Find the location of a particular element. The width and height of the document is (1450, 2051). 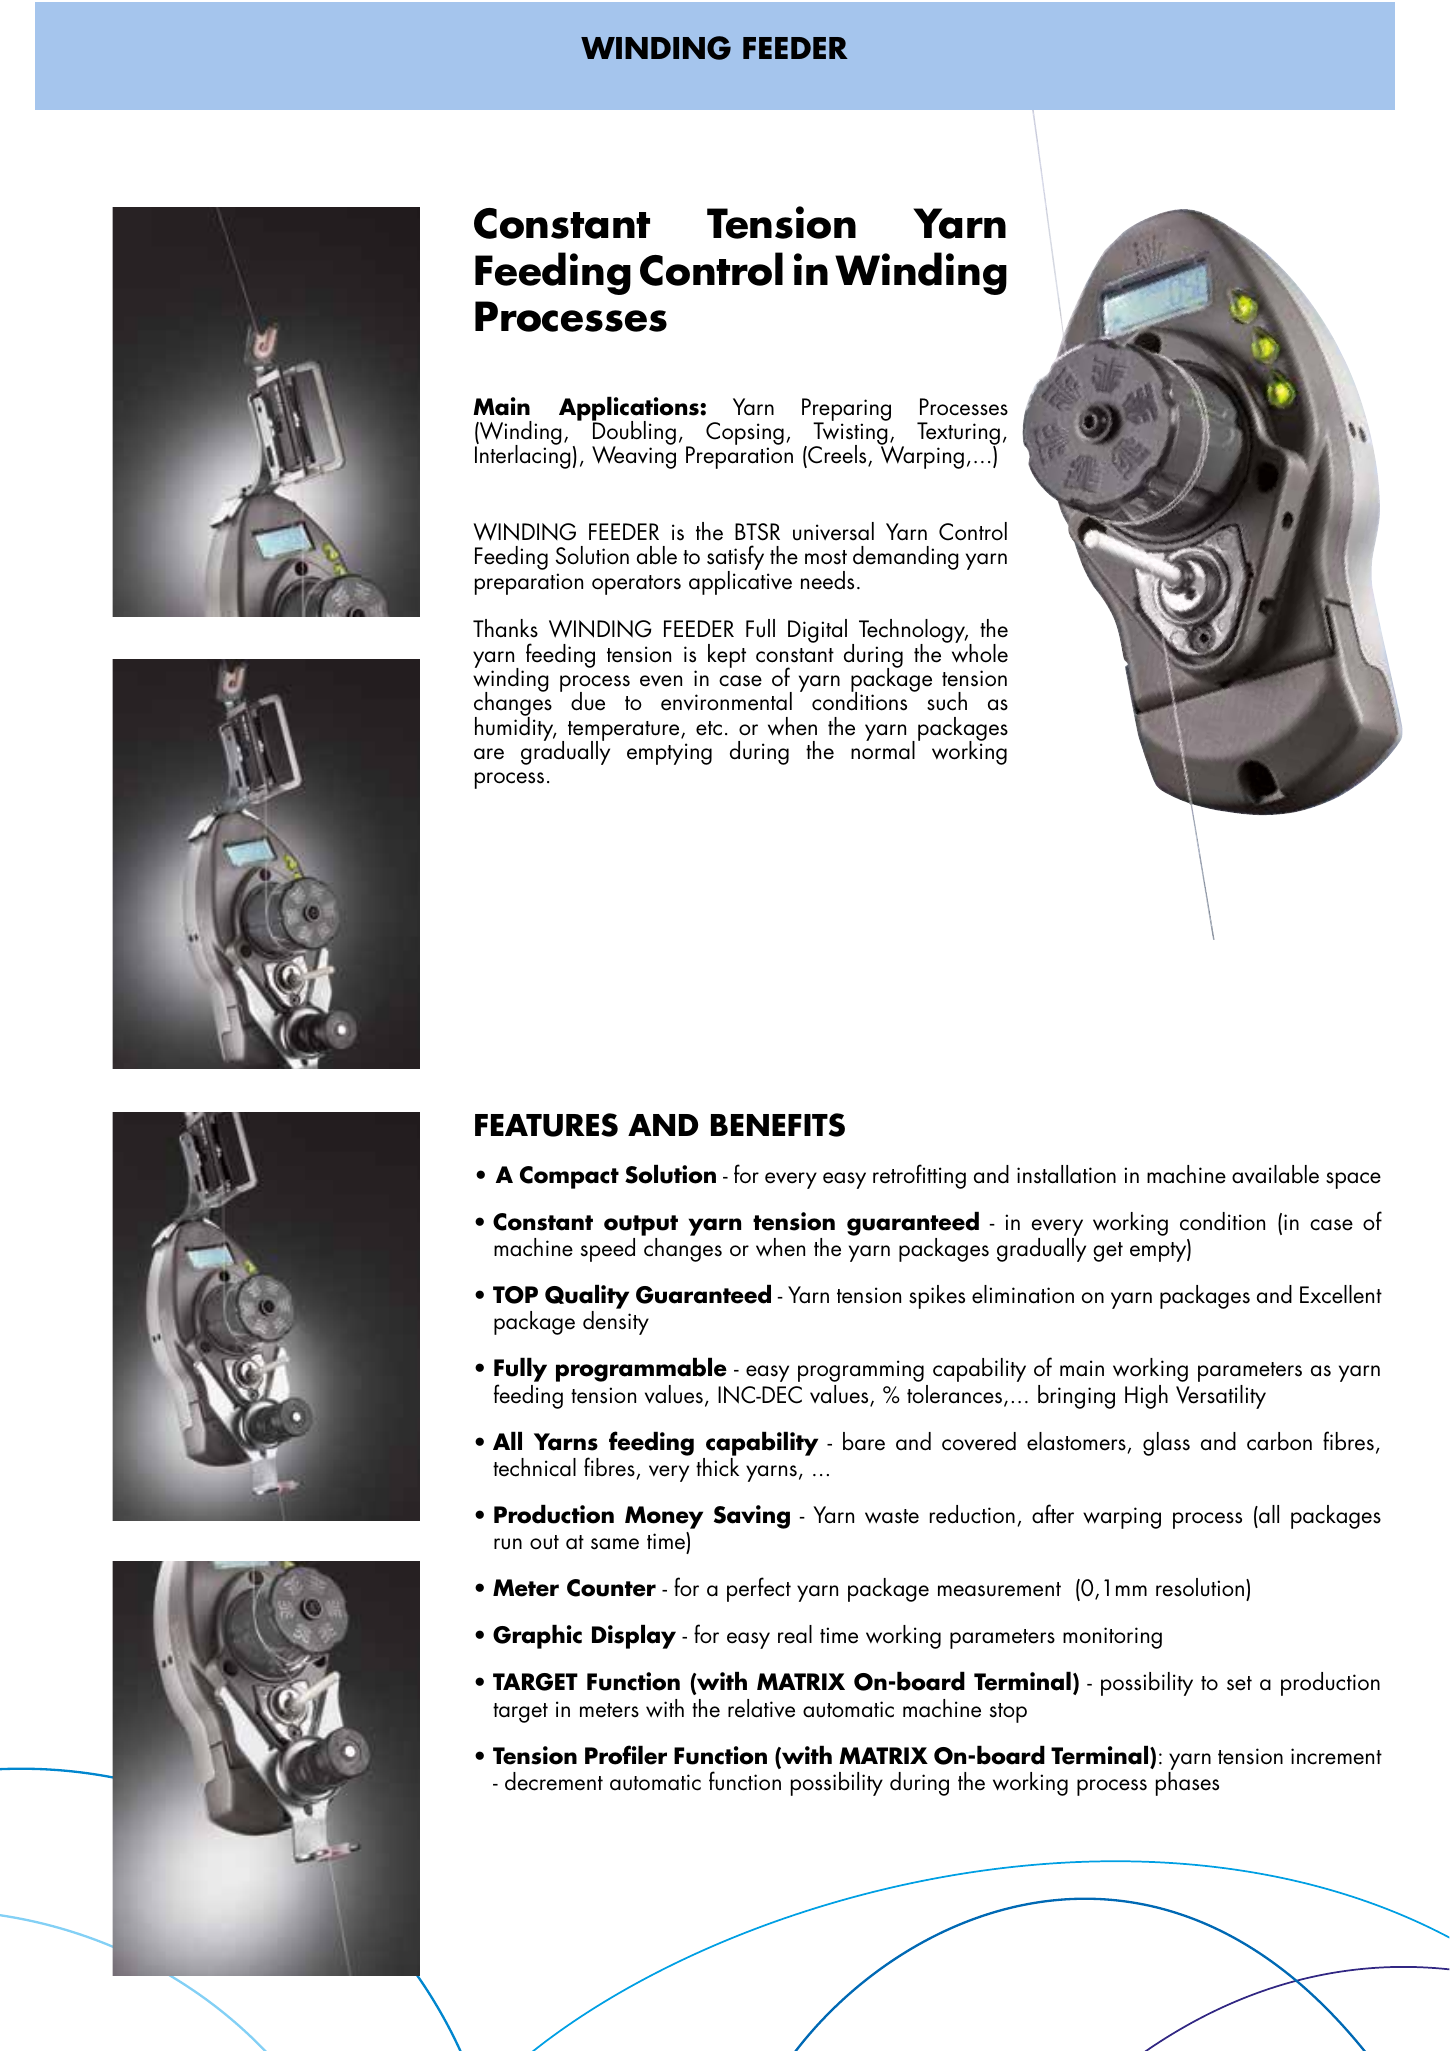

Texturing is located at coordinates (958, 435).
